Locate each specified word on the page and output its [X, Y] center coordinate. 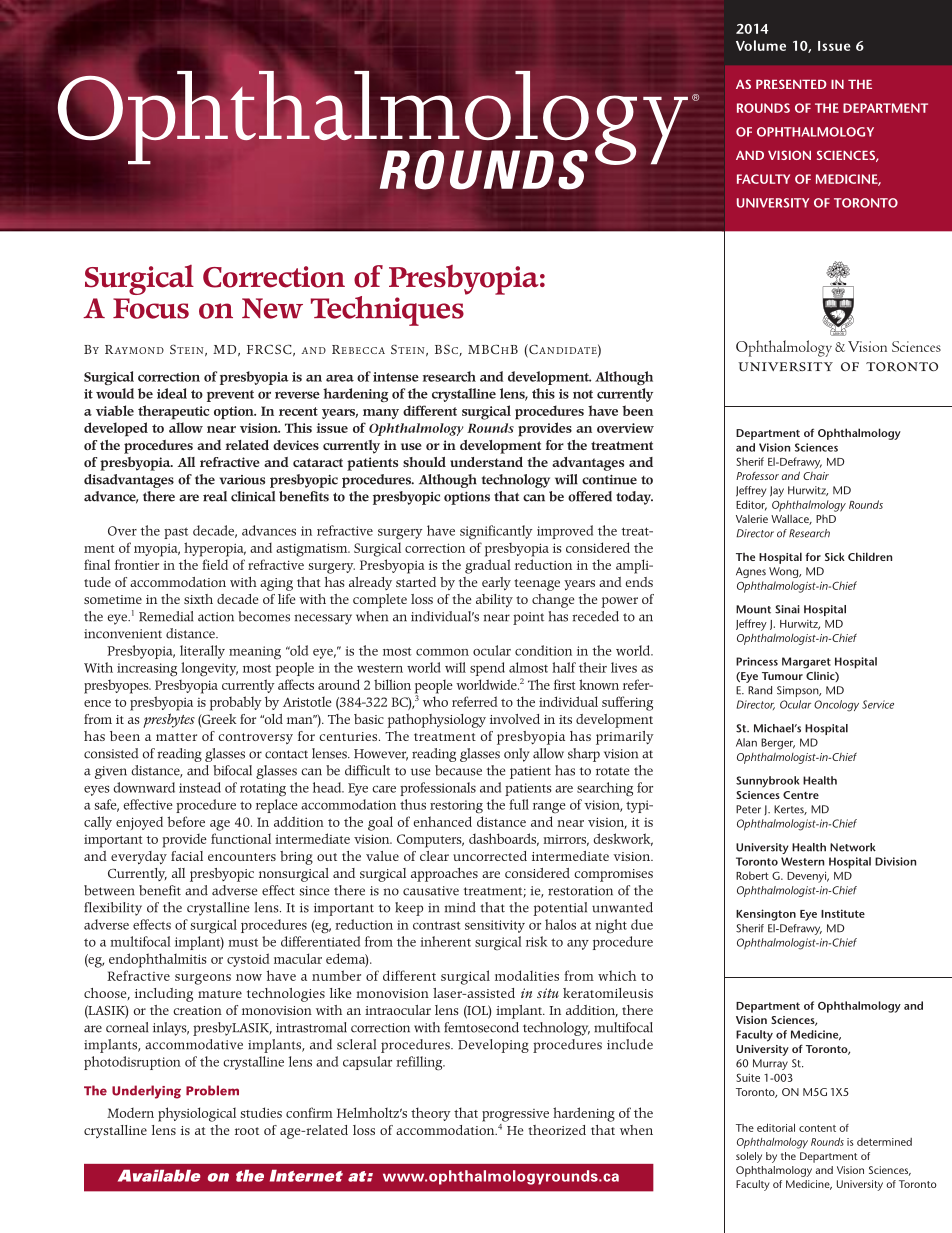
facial [187, 856]
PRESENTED [791, 84]
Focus [151, 308]
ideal [172, 393]
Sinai [787, 609]
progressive [515, 1115]
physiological [197, 1114]
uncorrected [490, 856]
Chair [816, 476]
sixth [198, 599]
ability [494, 601]
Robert [752, 875]
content [817, 1128]
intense [396, 377]
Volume [761, 45]
